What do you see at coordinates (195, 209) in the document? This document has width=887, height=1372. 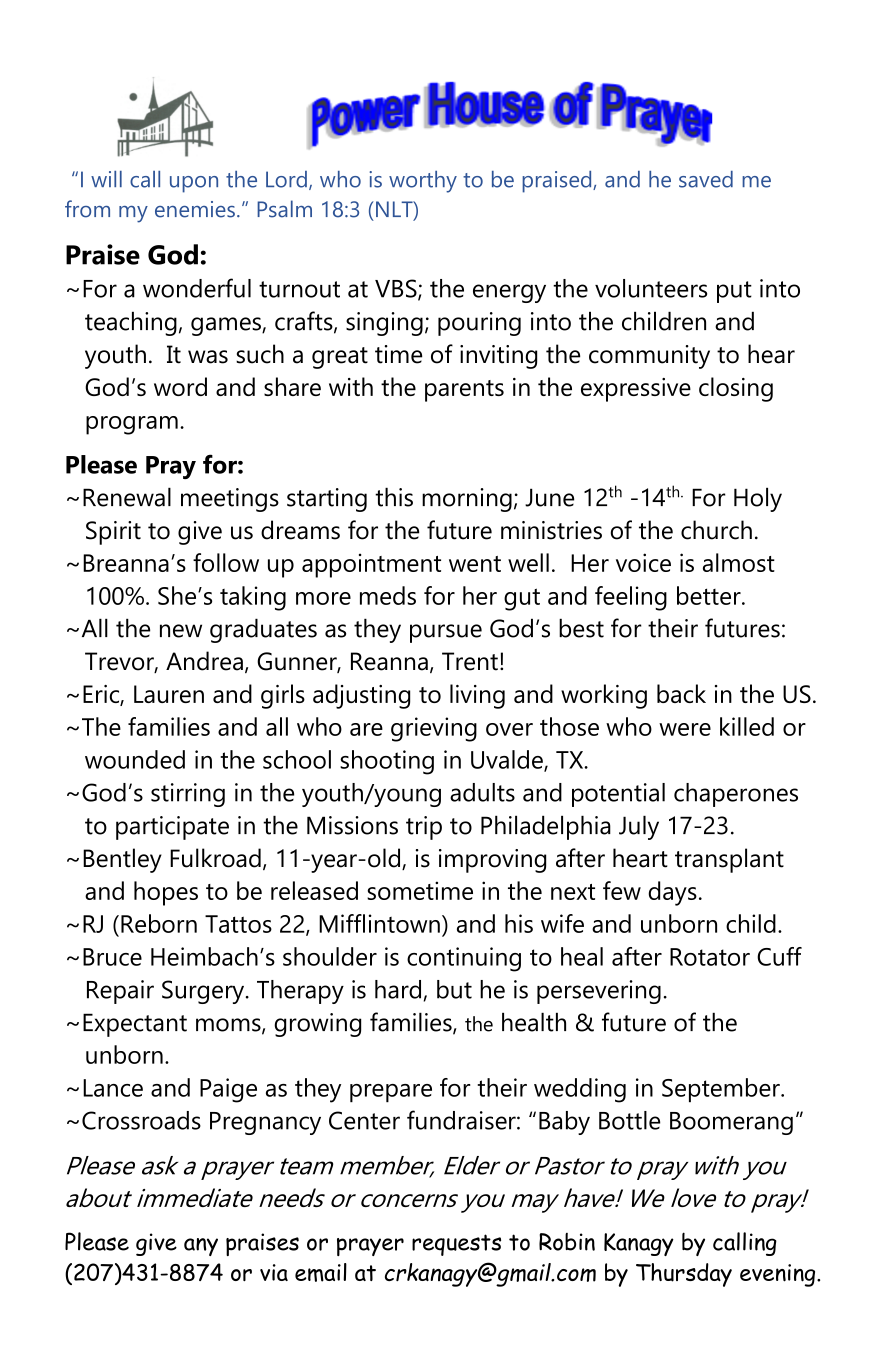 I see `enemies` at bounding box center [195, 209].
